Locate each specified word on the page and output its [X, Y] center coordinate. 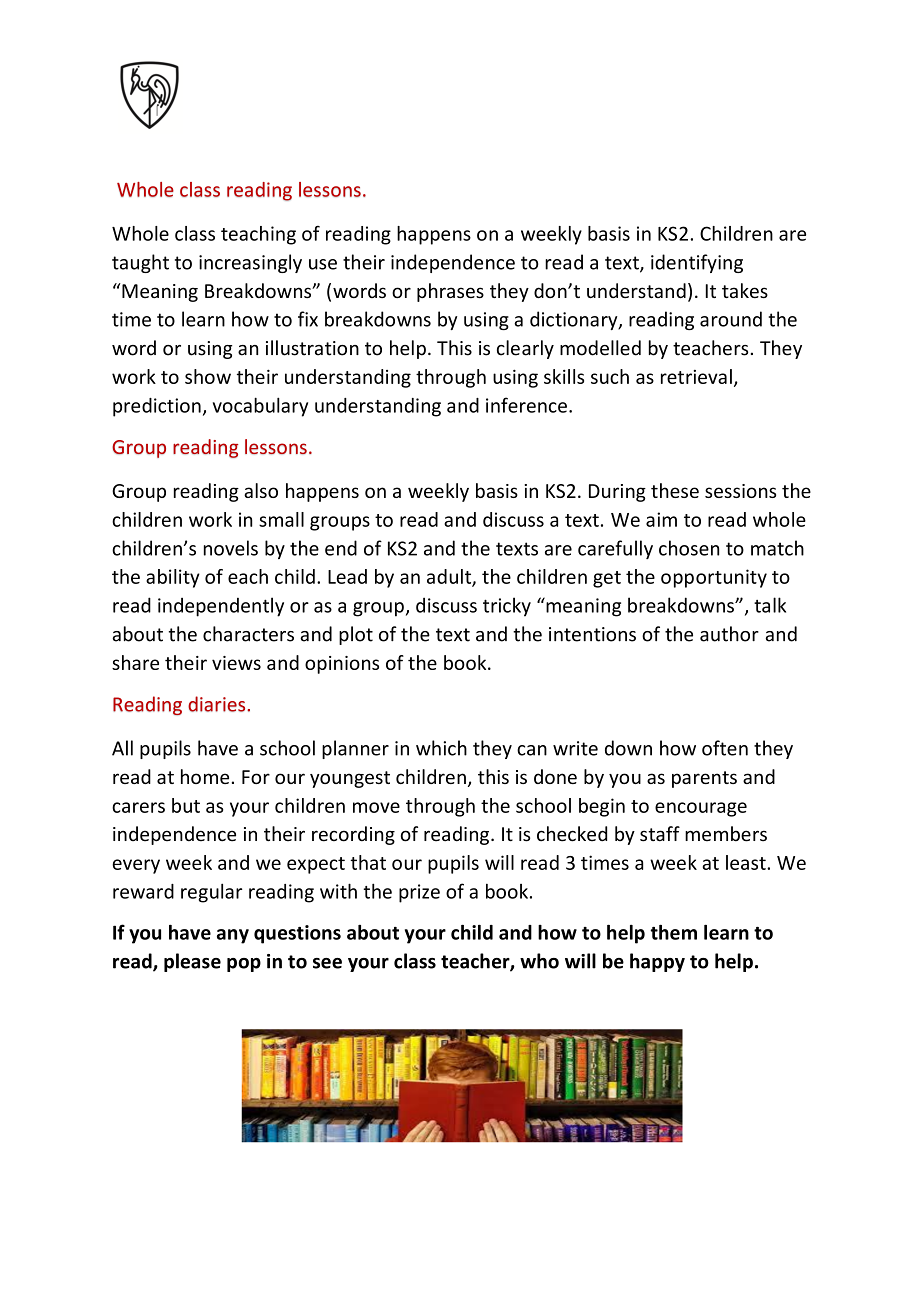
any [233, 936]
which [441, 748]
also [261, 490]
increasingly [250, 263]
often [725, 748]
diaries [218, 704]
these [675, 490]
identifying [697, 263]
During [617, 493]
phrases [450, 292]
